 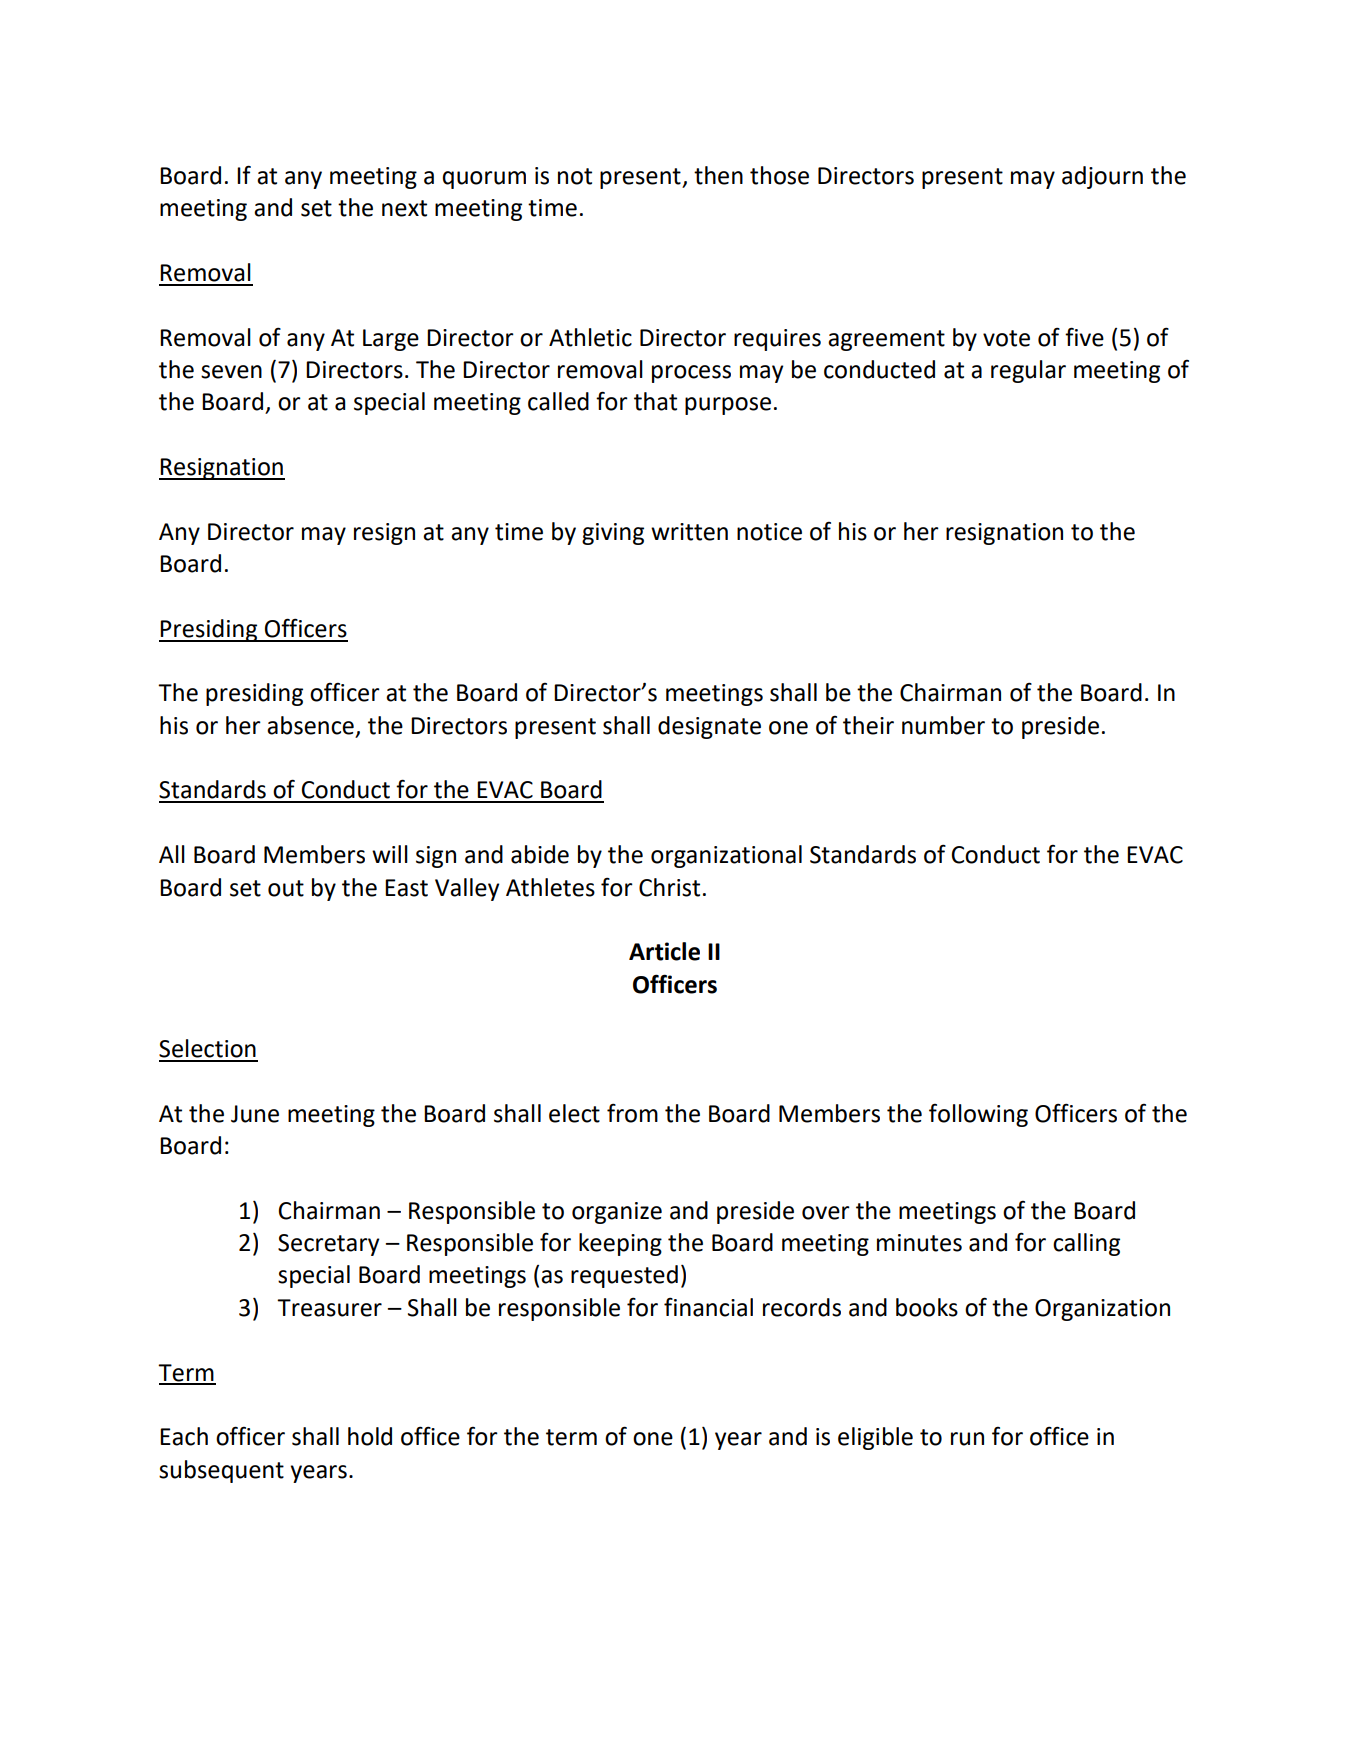 I want to click on next, so click(x=404, y=208).
